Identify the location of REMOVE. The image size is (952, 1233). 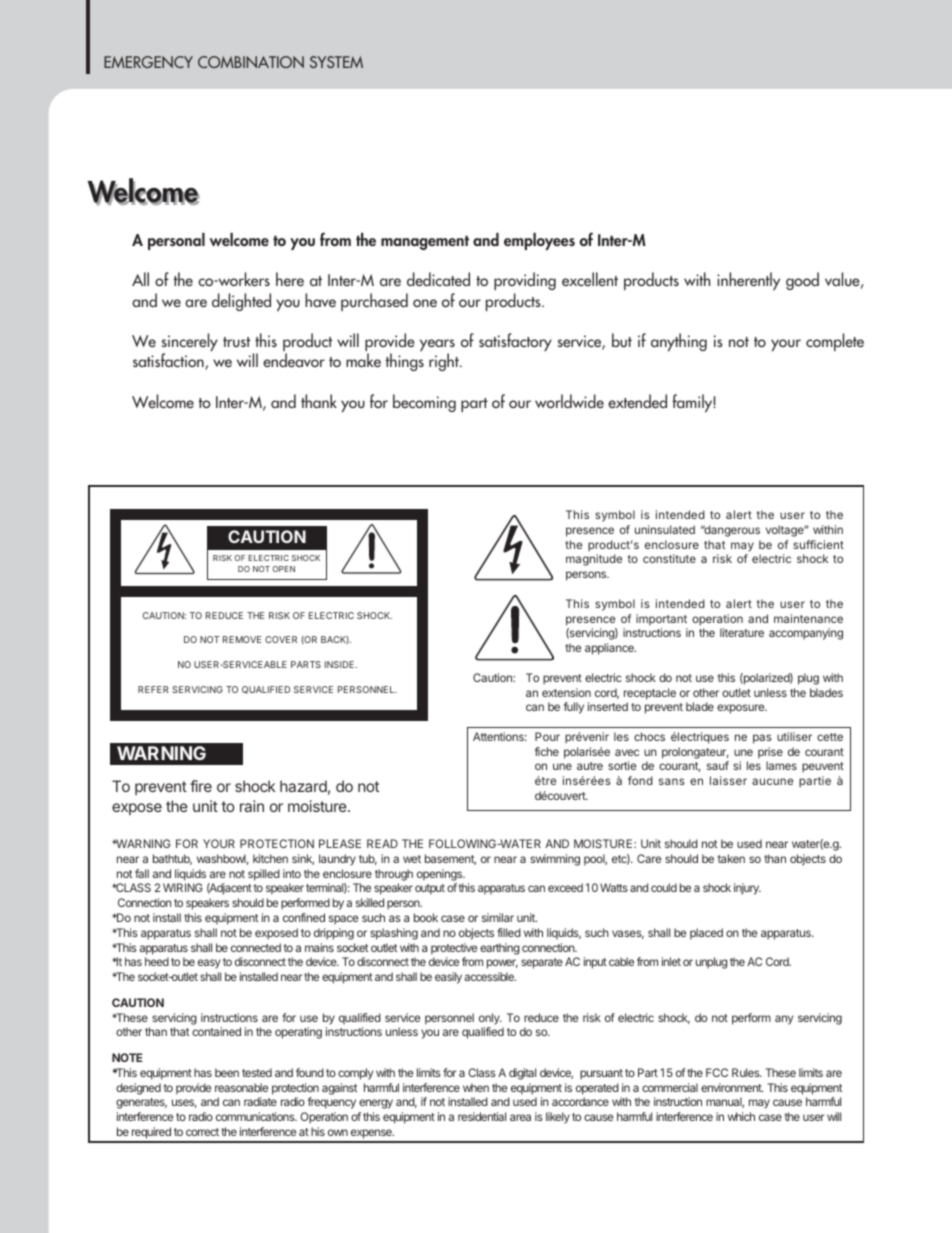
(242, 639).
